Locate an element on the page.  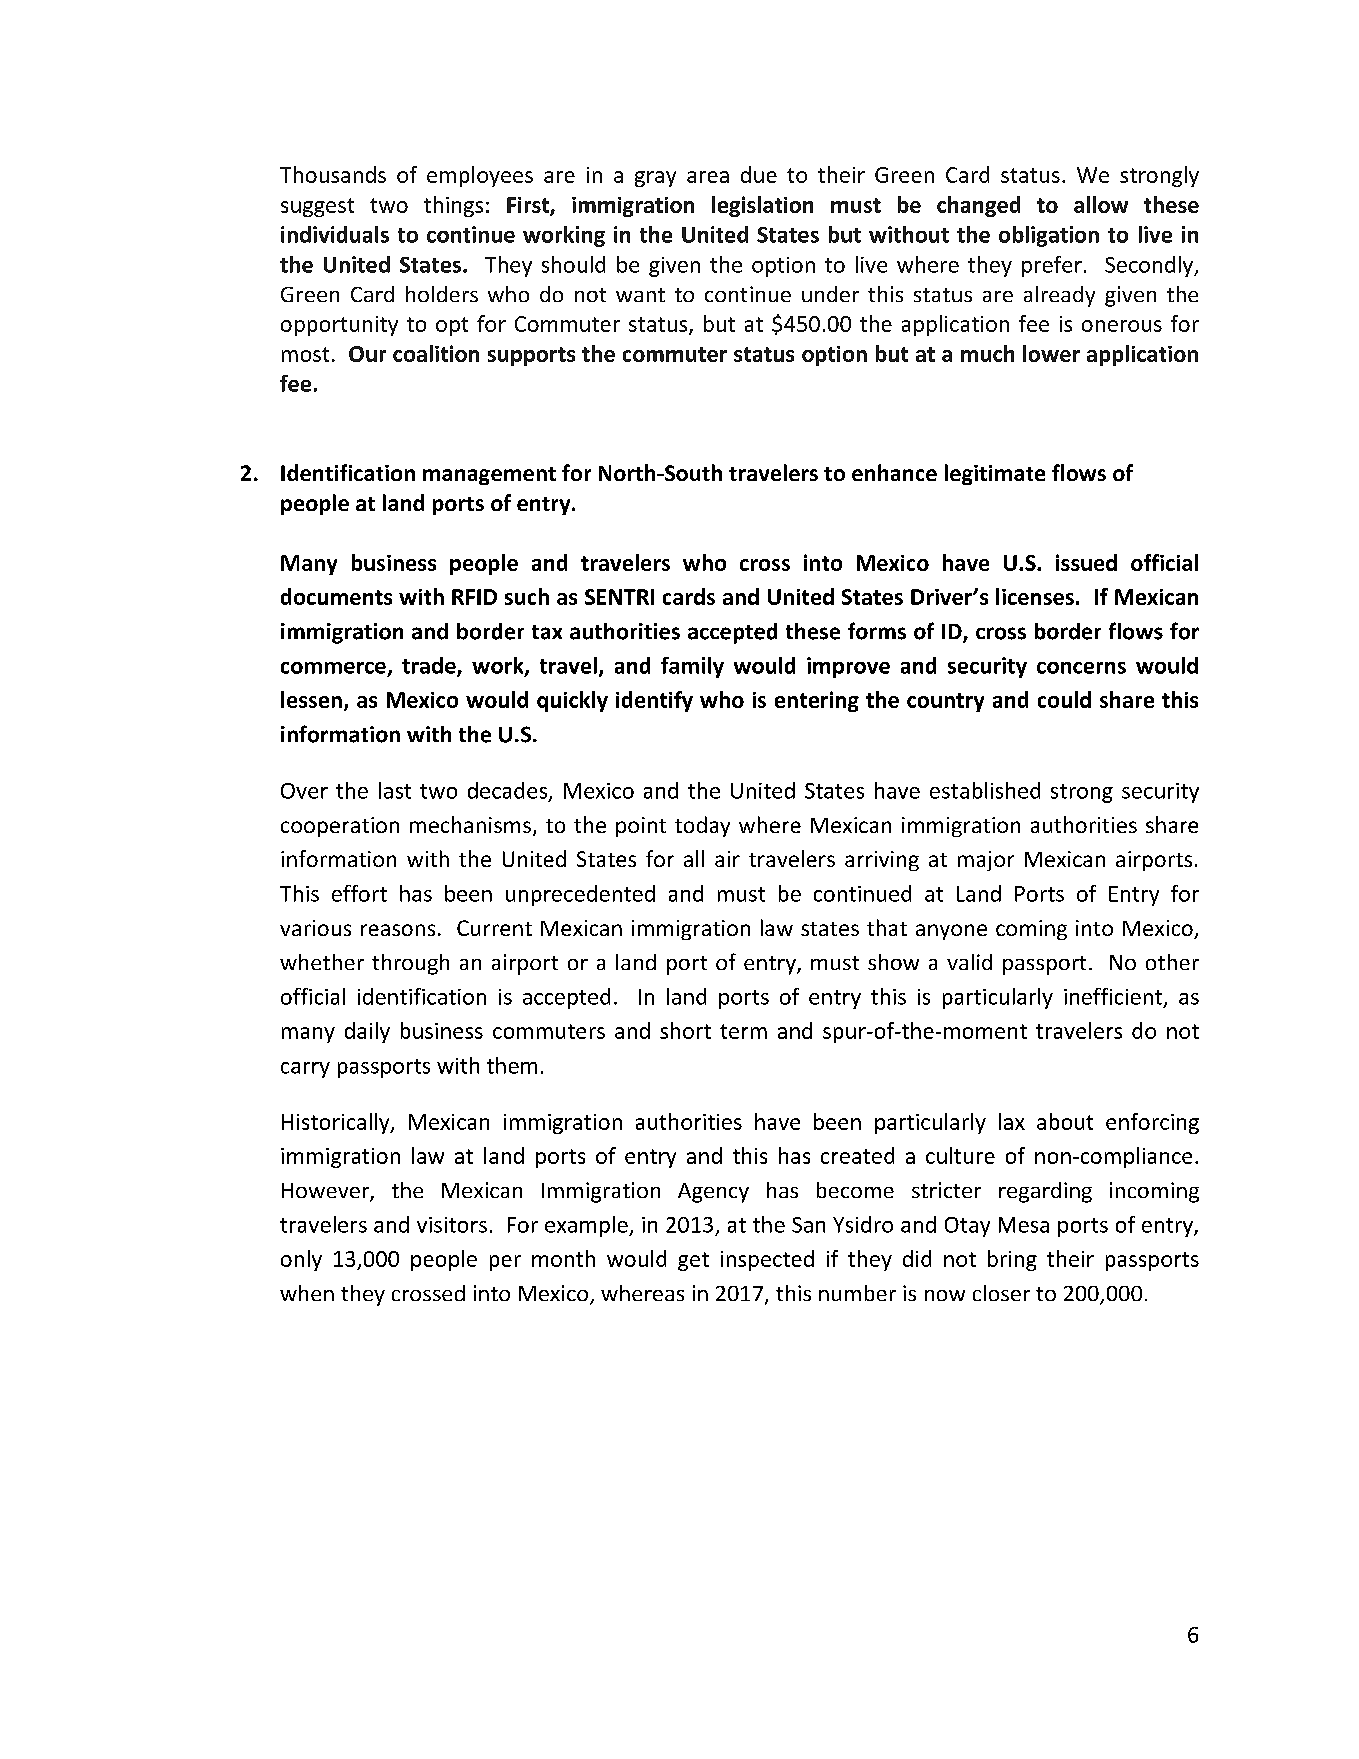
bring is located at coordinates (1012, 1260).
